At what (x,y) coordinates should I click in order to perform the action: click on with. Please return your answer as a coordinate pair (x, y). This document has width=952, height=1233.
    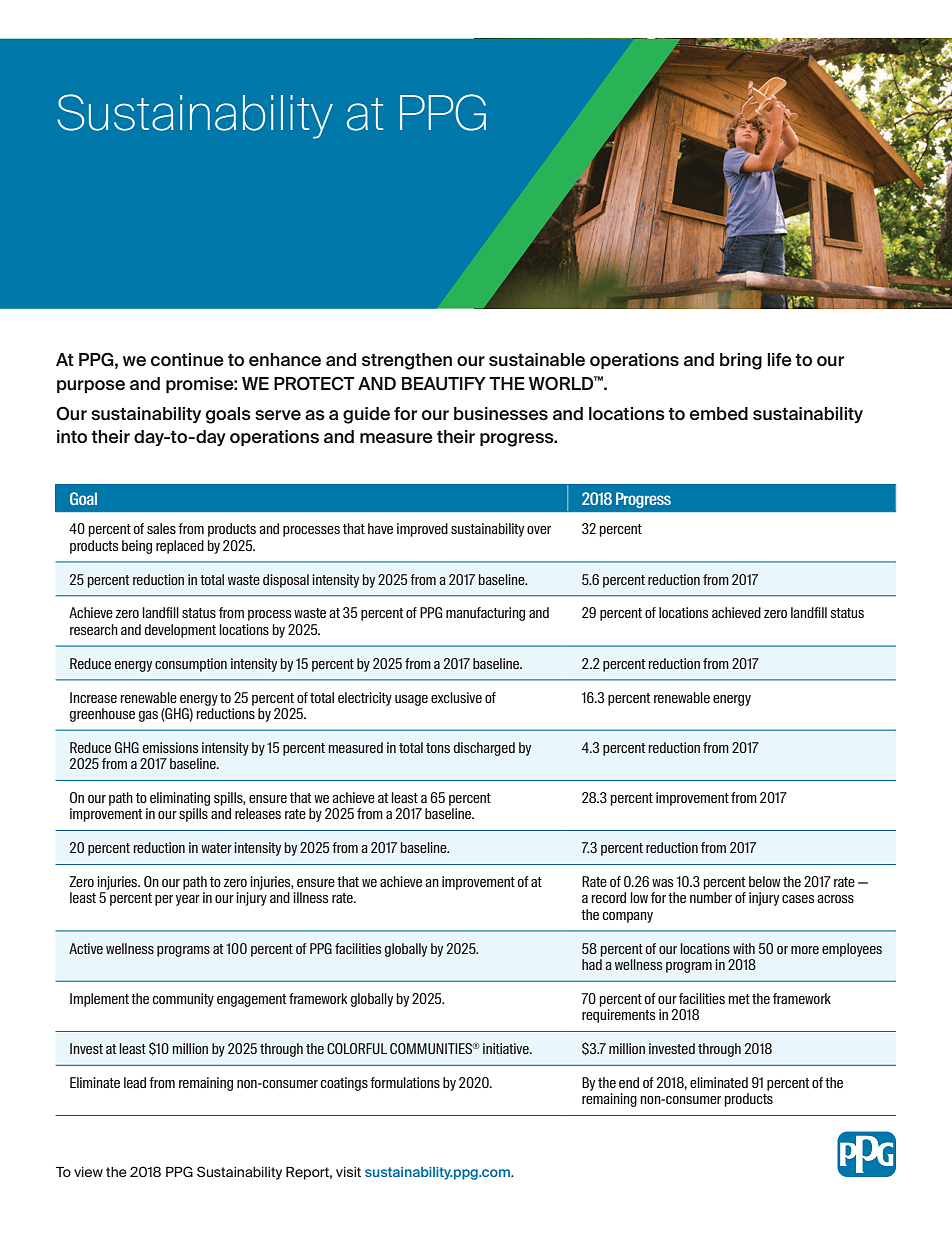
    Looking at the image, I should click on (744, 948).
